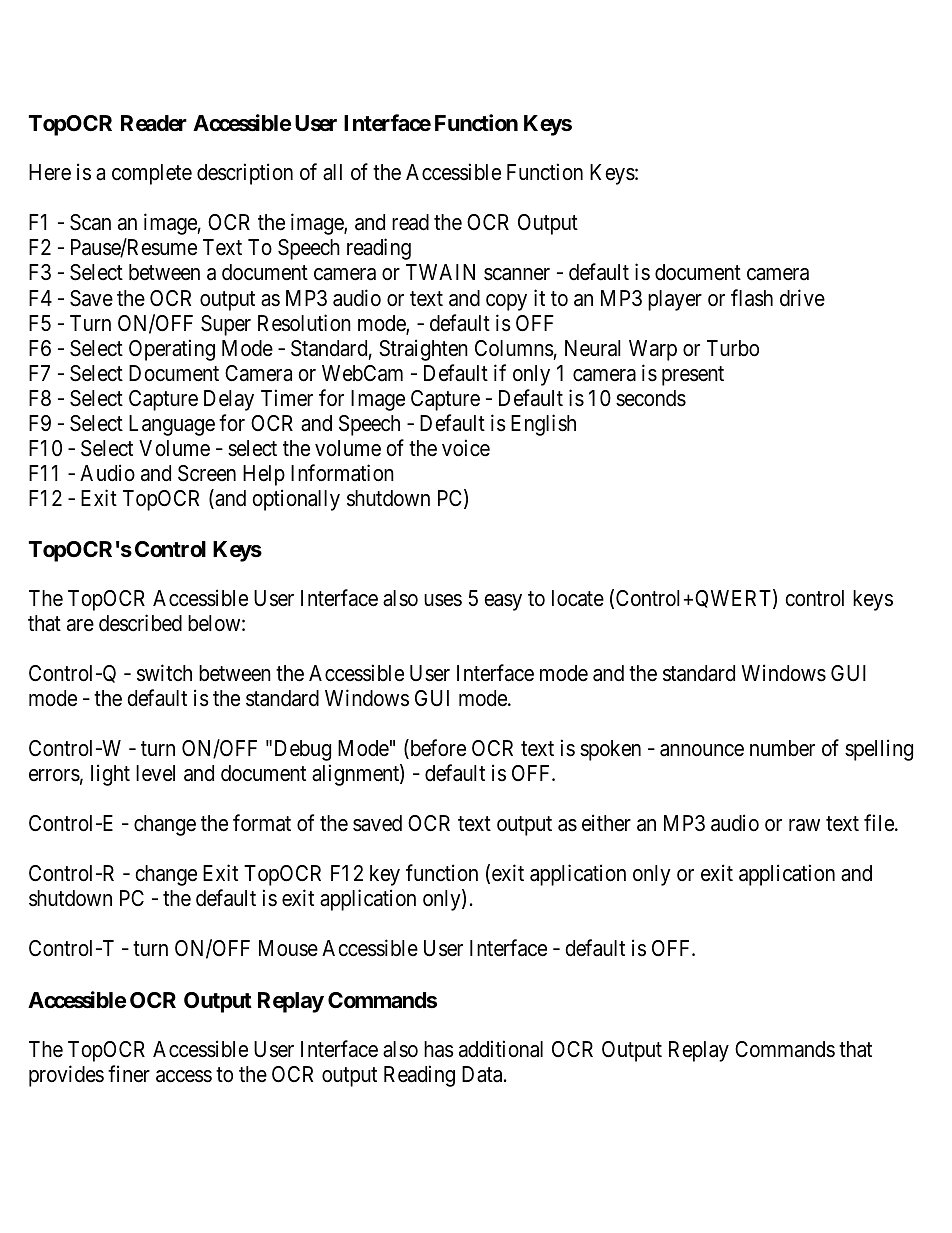 This document has height=1233, width=952. What do you see at coordinates (578, 598) in the document?
I see `locate` at bounding box center [578, 598].
